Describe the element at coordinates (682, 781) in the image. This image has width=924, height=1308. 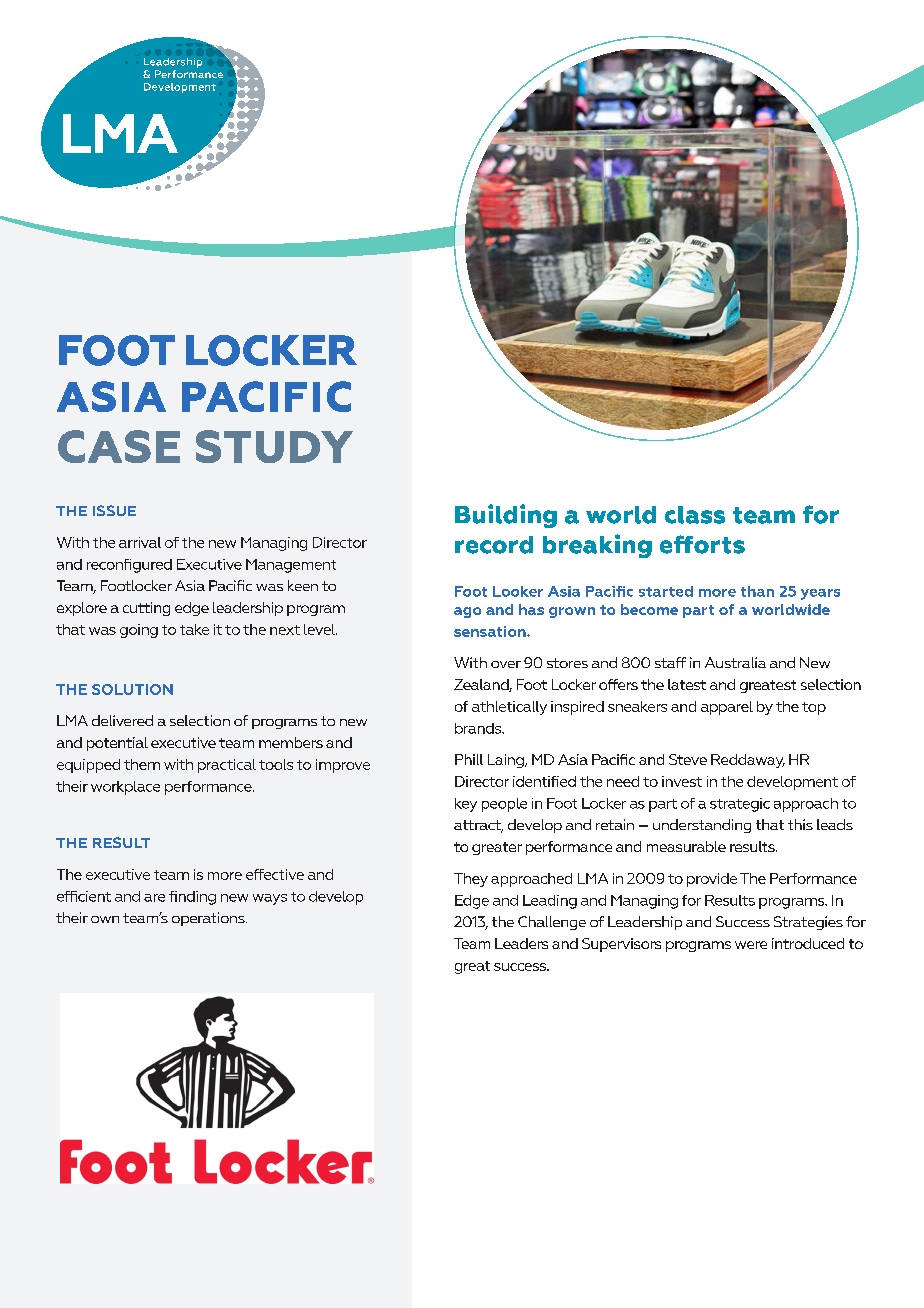
I see `invest` at that location.
